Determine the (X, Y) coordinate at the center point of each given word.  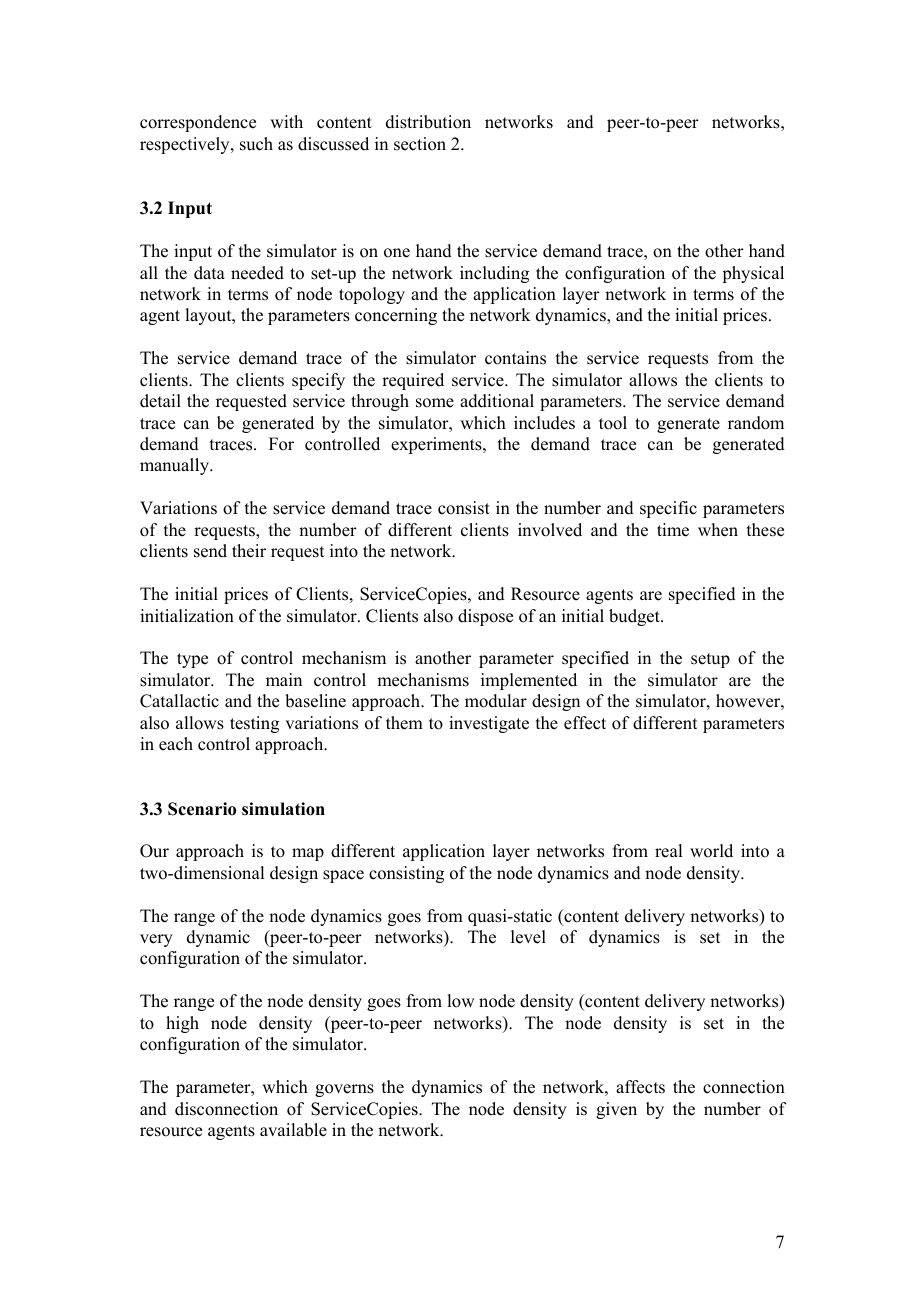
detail (160, 401)
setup (710, 660)
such (256, 144)
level (528, 937)
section (420, 144)
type (192, 660)
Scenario (202, 809)
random (756, 423)
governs (344, 1090)
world (711, 851)
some (435, 403)
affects (640, 1087)
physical (753, 274)
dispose (485, 617)
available (293, 1130)
